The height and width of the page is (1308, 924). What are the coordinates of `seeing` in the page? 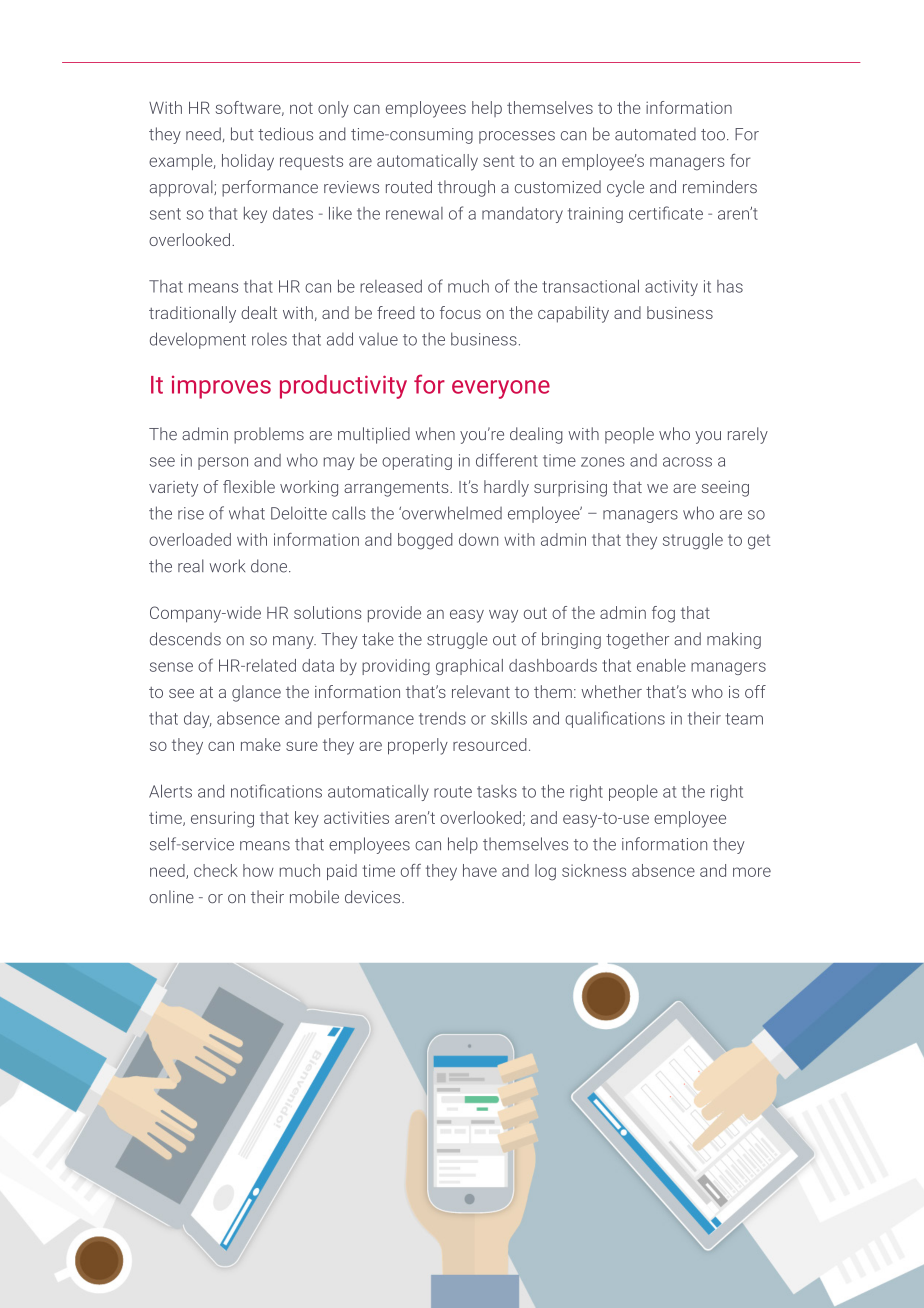 It's located at (725, 489).
